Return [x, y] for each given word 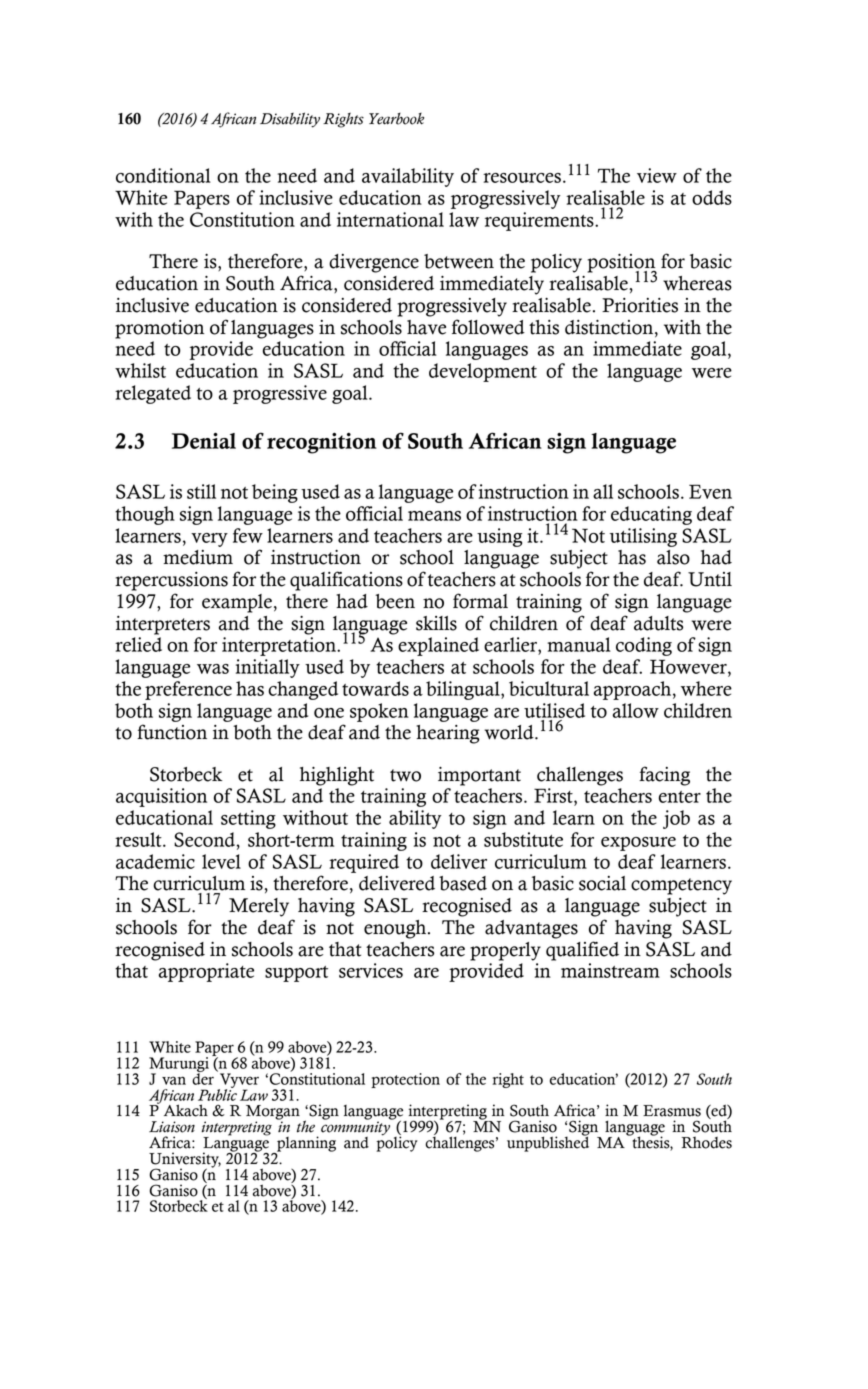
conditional [163, 175]
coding [644, 646]
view [657, 175]
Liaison [172, 1127]
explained [438, 646]
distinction [610, 328]
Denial [204, 440]
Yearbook [396, 119]
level [221, 861]
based [463, 883]
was [213, 669]
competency [681, 886]
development [483, 372]
